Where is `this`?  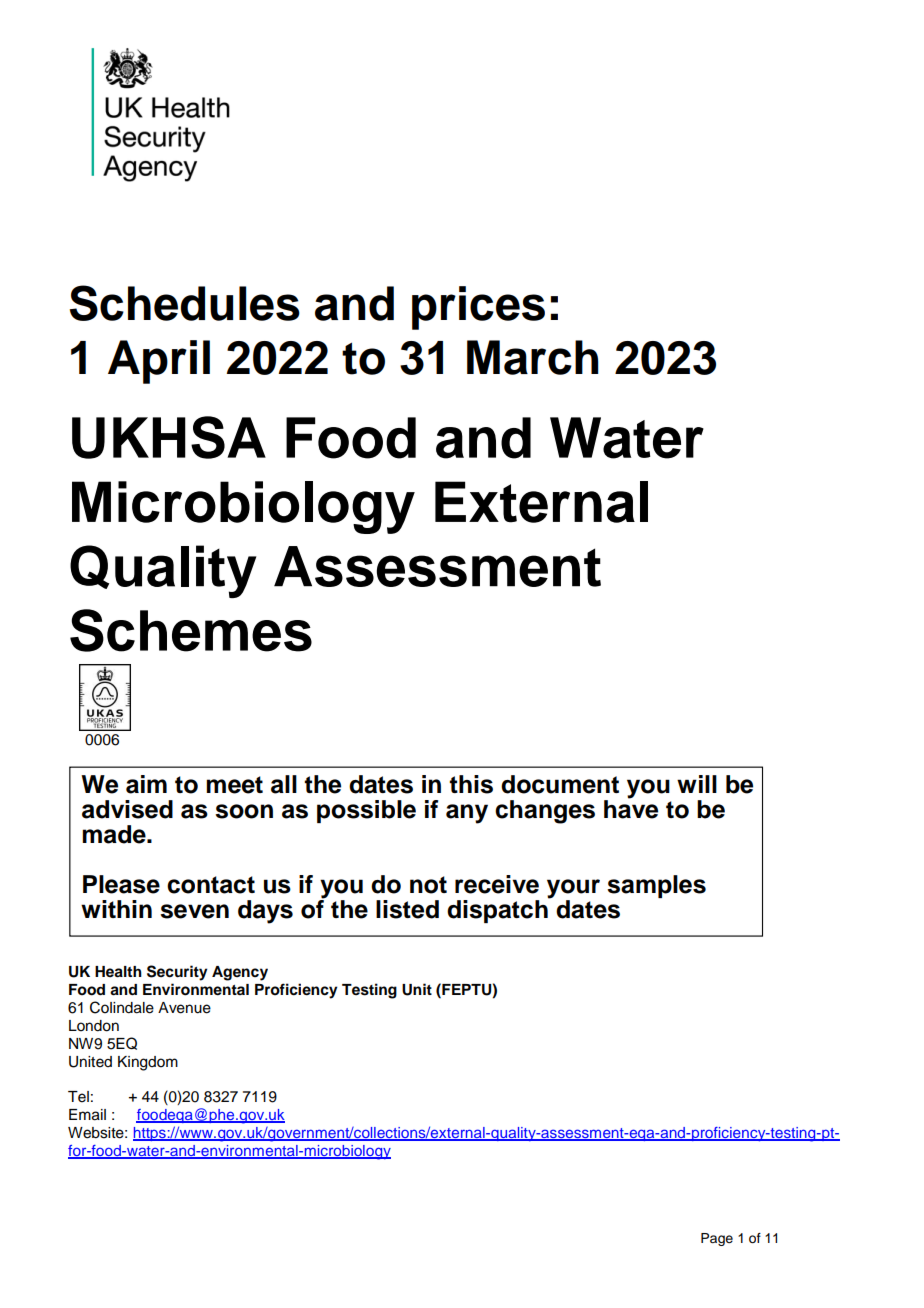 this is located at coordinates (471, 784).
